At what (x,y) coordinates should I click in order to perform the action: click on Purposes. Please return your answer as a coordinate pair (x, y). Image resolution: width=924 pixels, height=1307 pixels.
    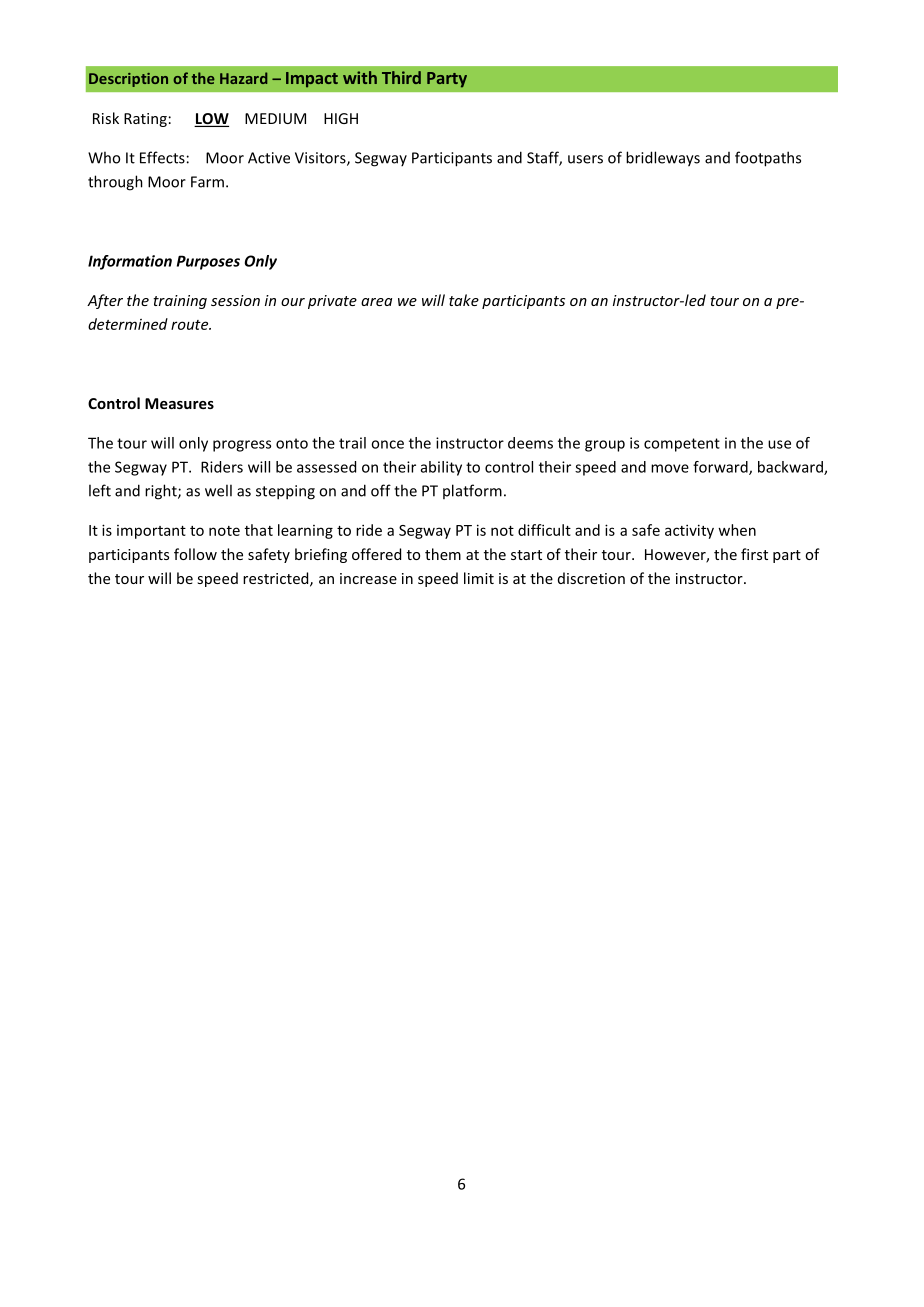
    Looking at the image, I should click on (208, 262).
